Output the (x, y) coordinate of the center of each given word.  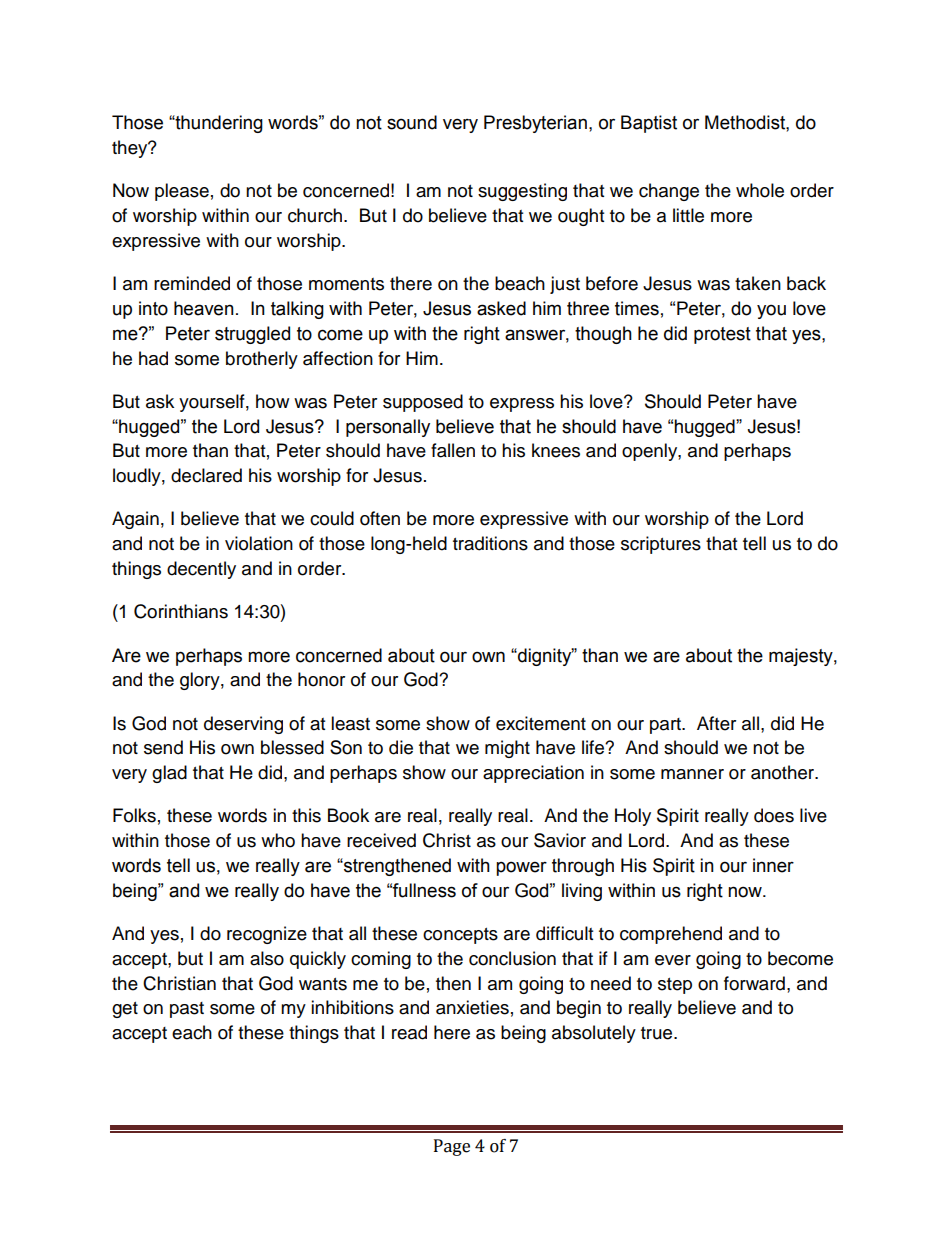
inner (773, 865)
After (716, 723)
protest (722, 335)
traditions (490, 543)
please (182, 192)
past (187, 1010)
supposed (423, 403)
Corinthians (181, 611)
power (521, 868)
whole (760, 190)
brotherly (262, 360)
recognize (267, 935)
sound (412, 122)
